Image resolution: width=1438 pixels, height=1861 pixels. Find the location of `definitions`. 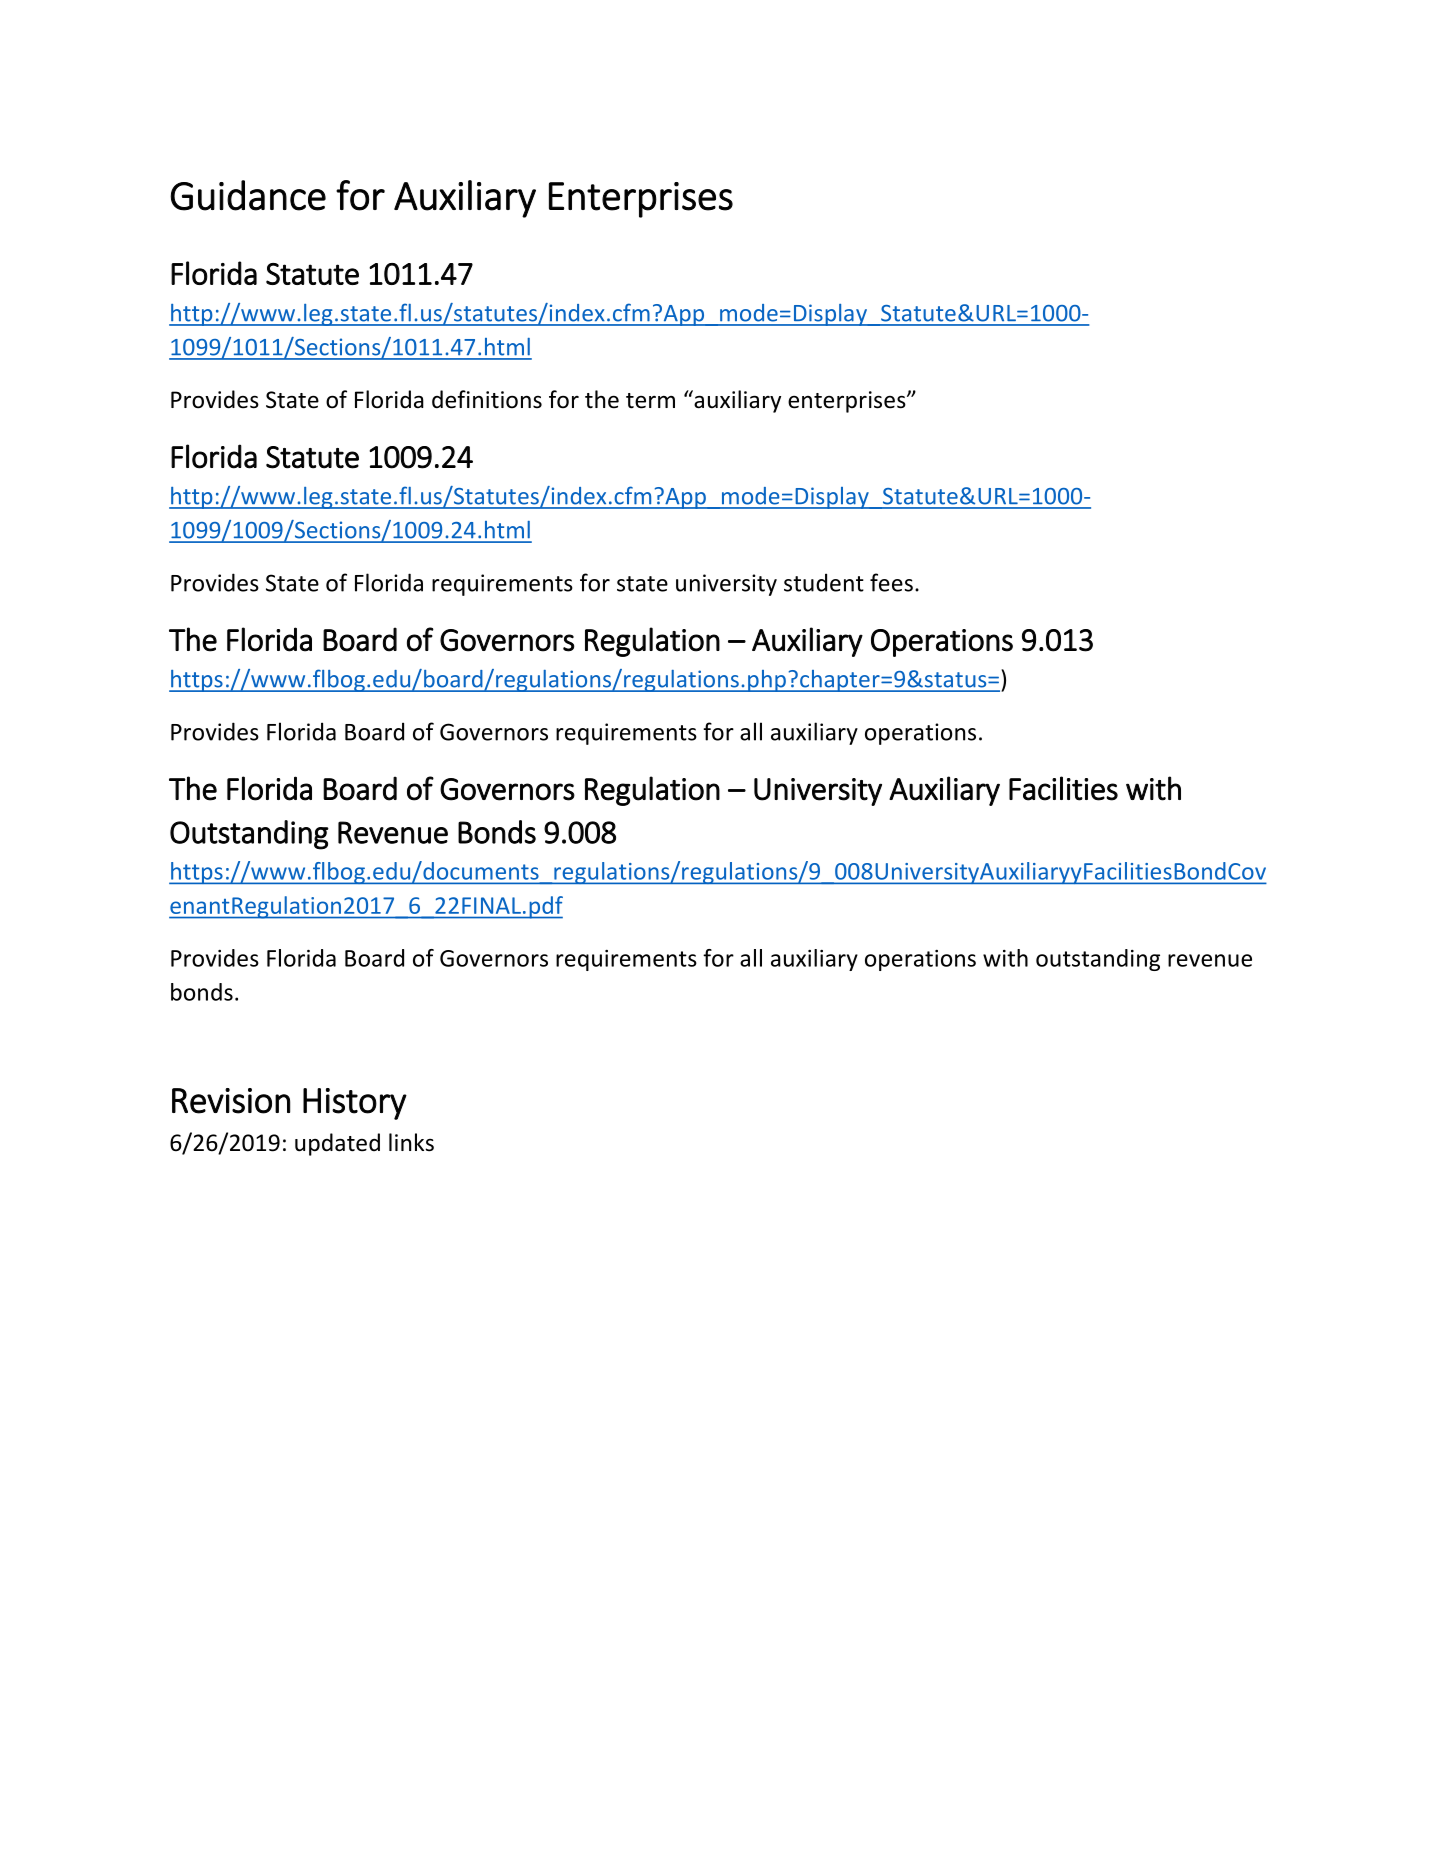

definitions is located at coordinates (487, 399).
